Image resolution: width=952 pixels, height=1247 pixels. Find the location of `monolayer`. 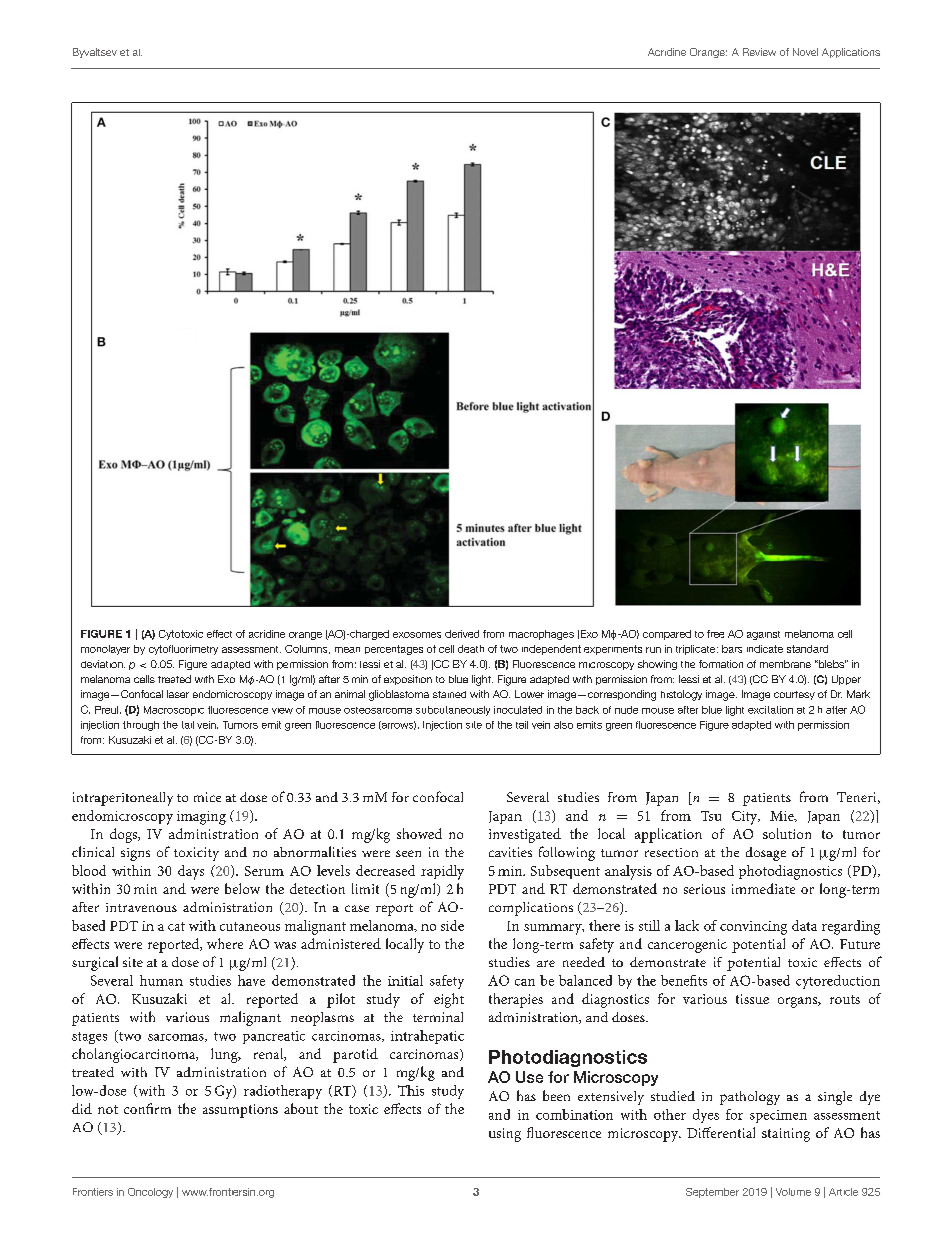

monolayer is located at coordinates (105, 650).
